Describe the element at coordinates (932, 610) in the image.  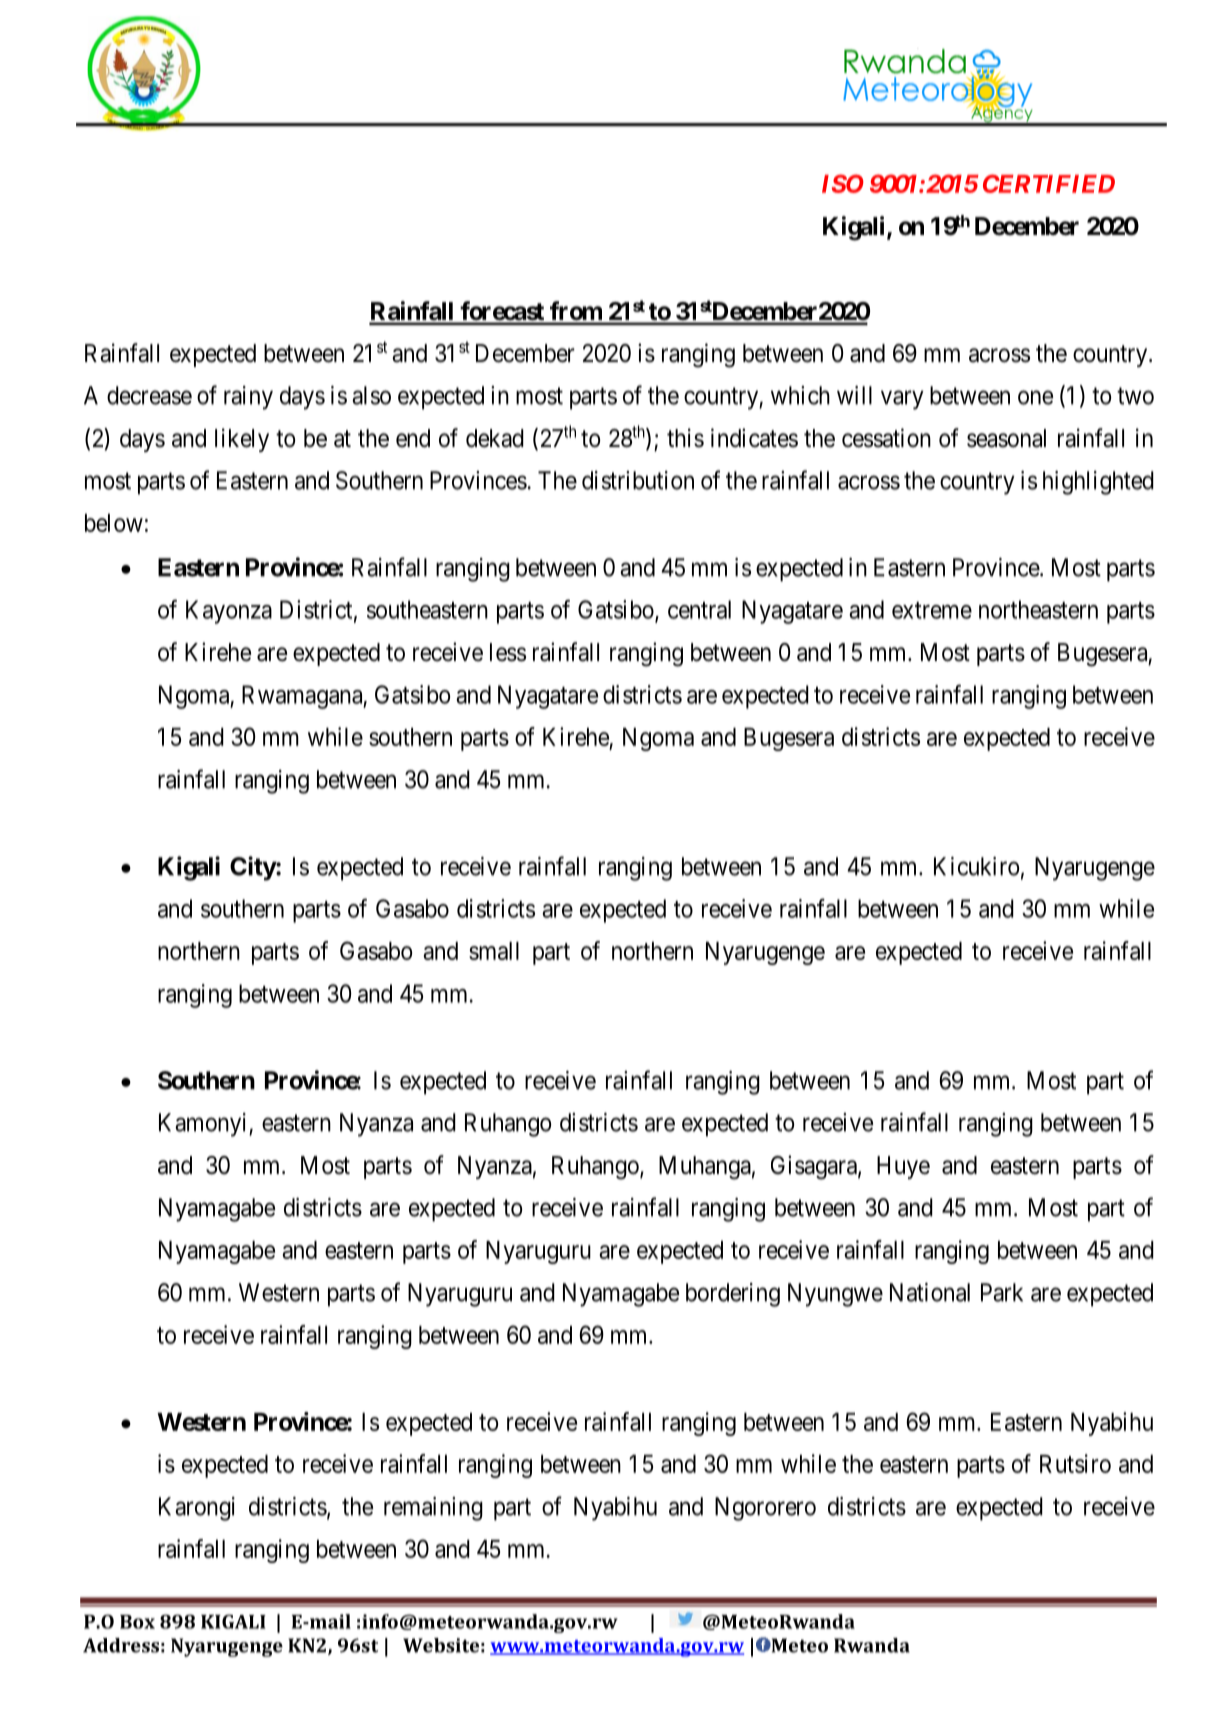
I see `extreme` at that location.
